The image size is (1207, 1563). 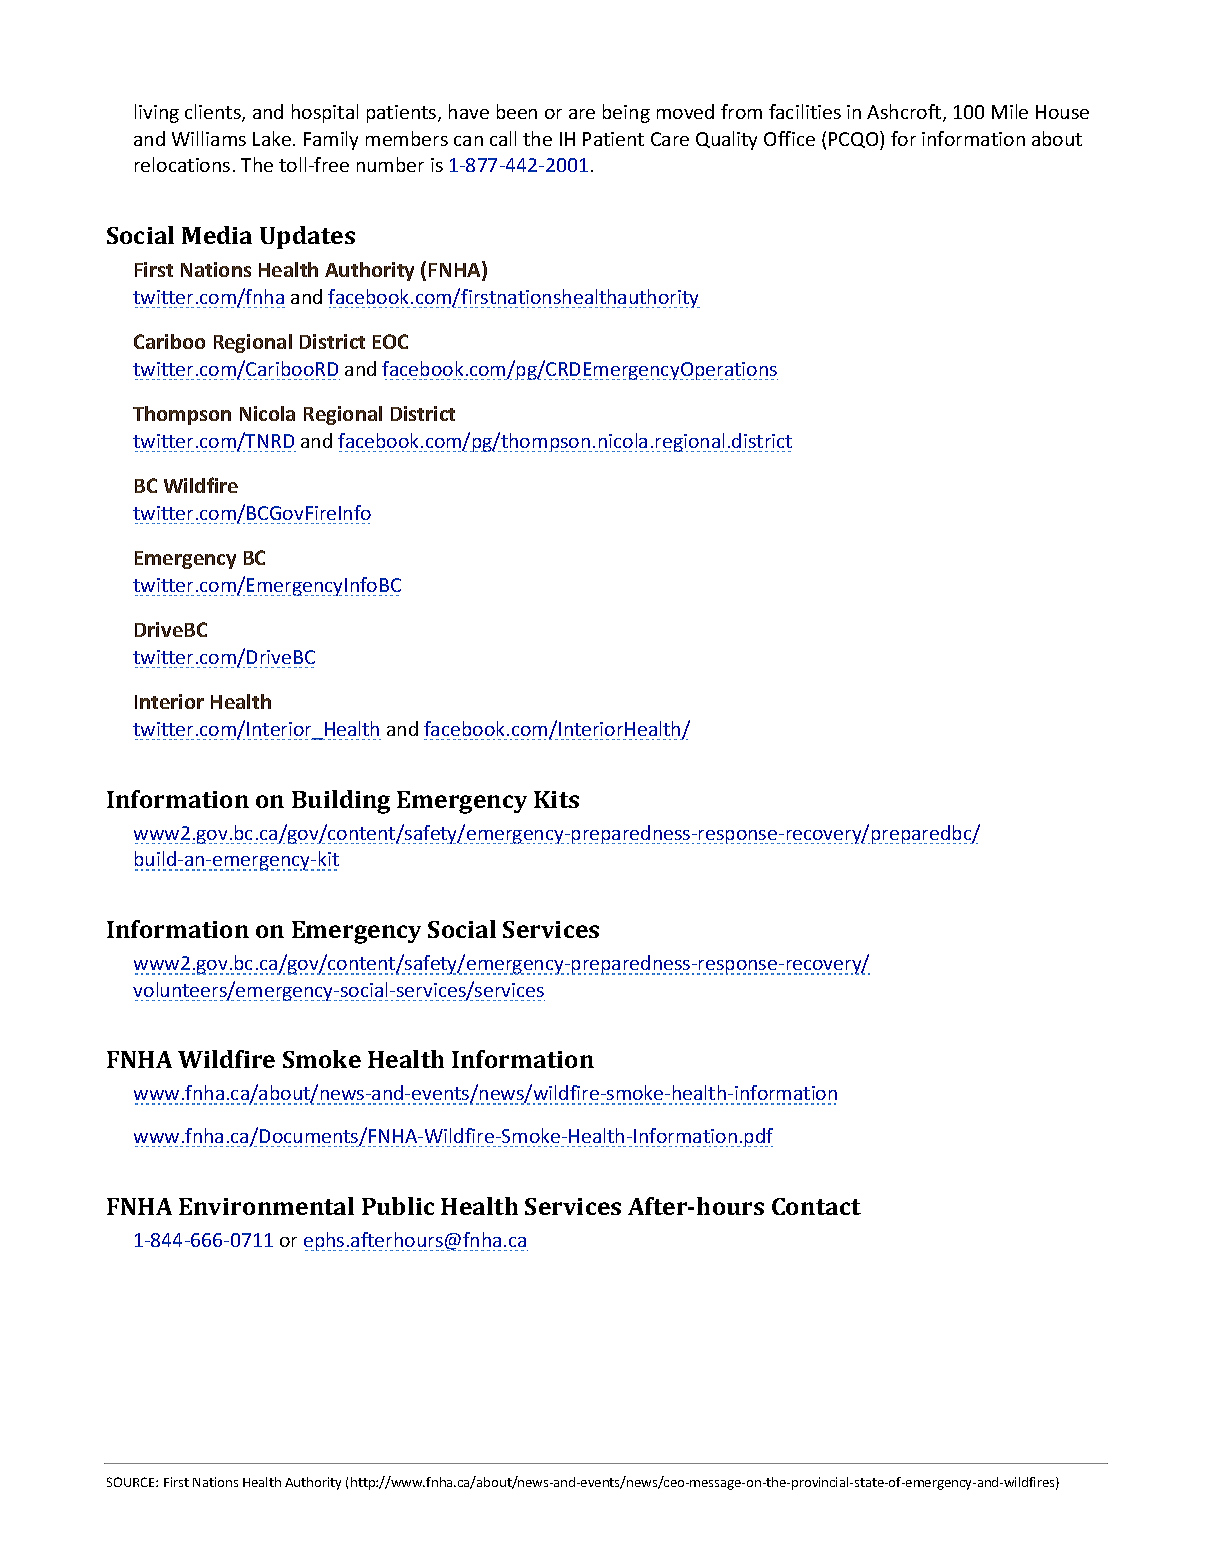 I want to click on Environmental, so click(x=266, y=1206).
